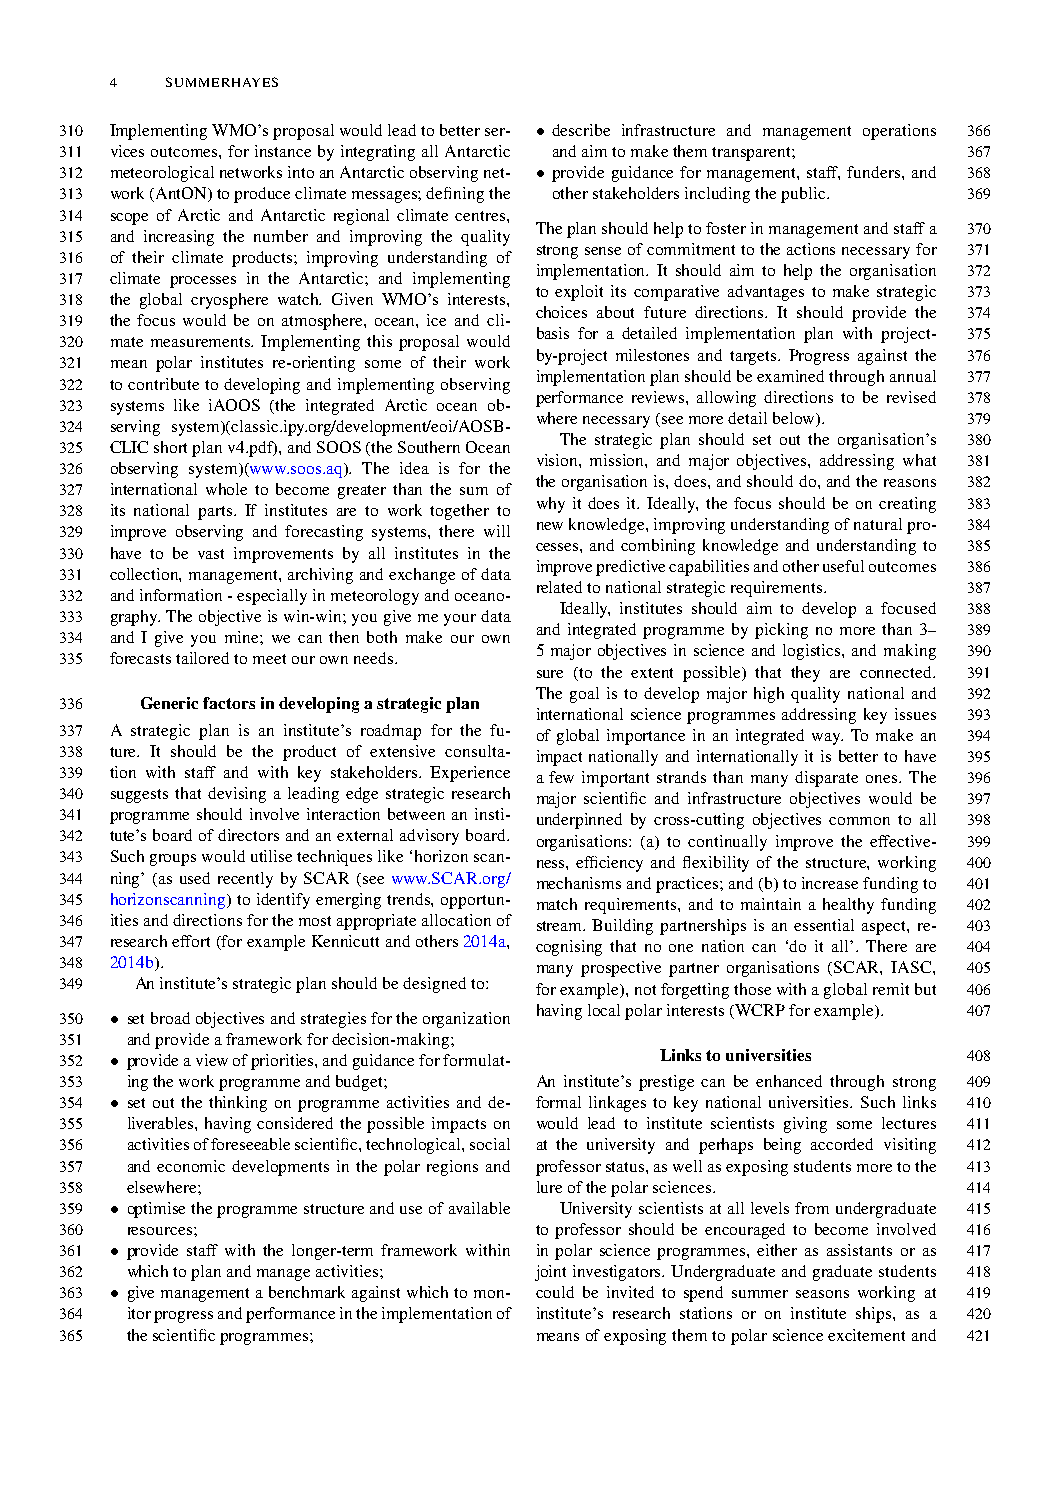 This screenshot has width=1052, height=1488. Describe the element at coordinates (804, 195) in the screenshot. I see `public` at that location.
